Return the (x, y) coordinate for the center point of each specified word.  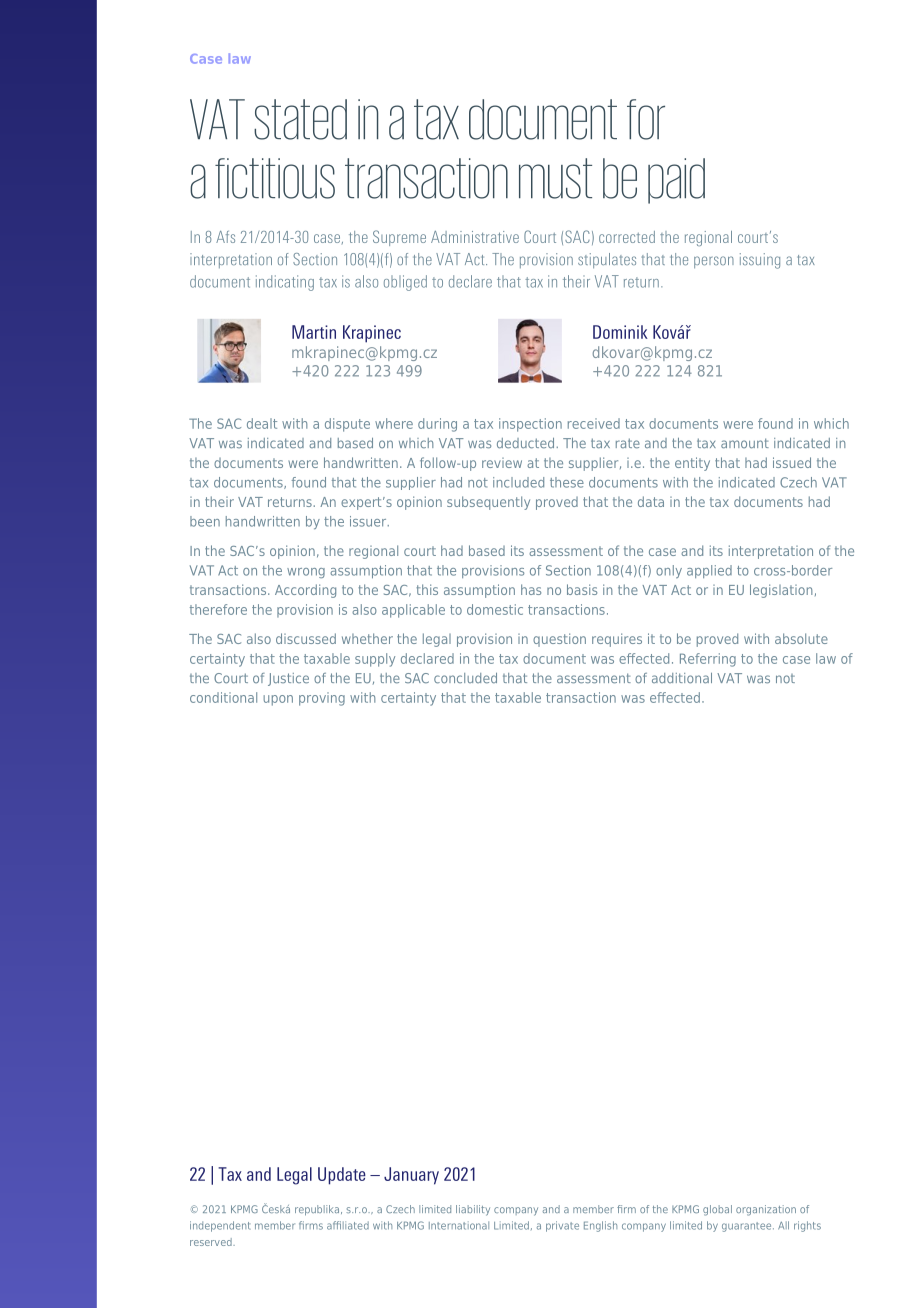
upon (278, 700)
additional (682, 678)
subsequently (488, 503)
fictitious (275, 178)
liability (473, 1210)
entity (692, 464)
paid (676, 181)
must (555, 178)
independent (220, 1226)
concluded (465, 678)
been (205, 521)
